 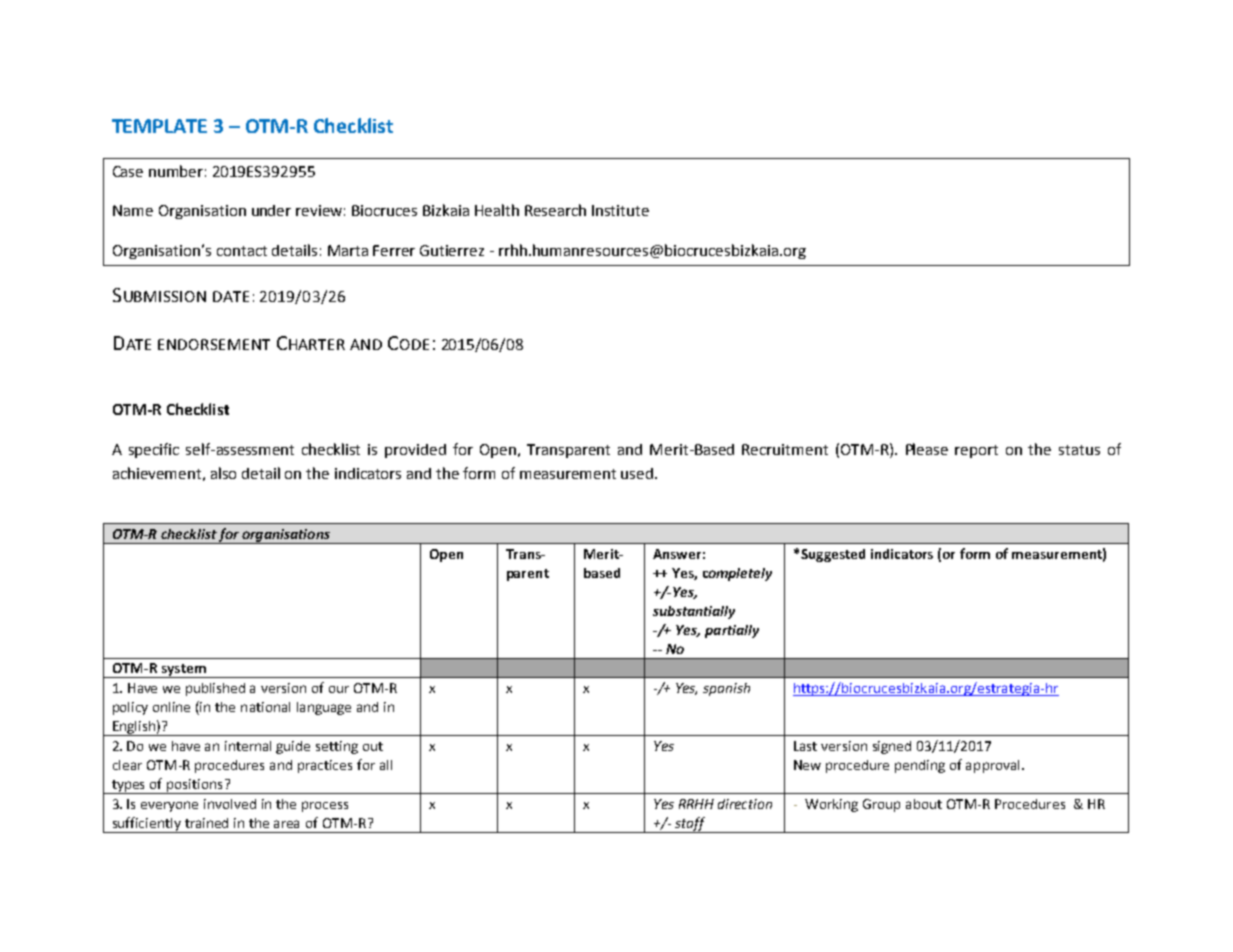 What do you see at coordinates (927, 449) in the screenshot?
I see `Please` at bounding box center [927, 449].
